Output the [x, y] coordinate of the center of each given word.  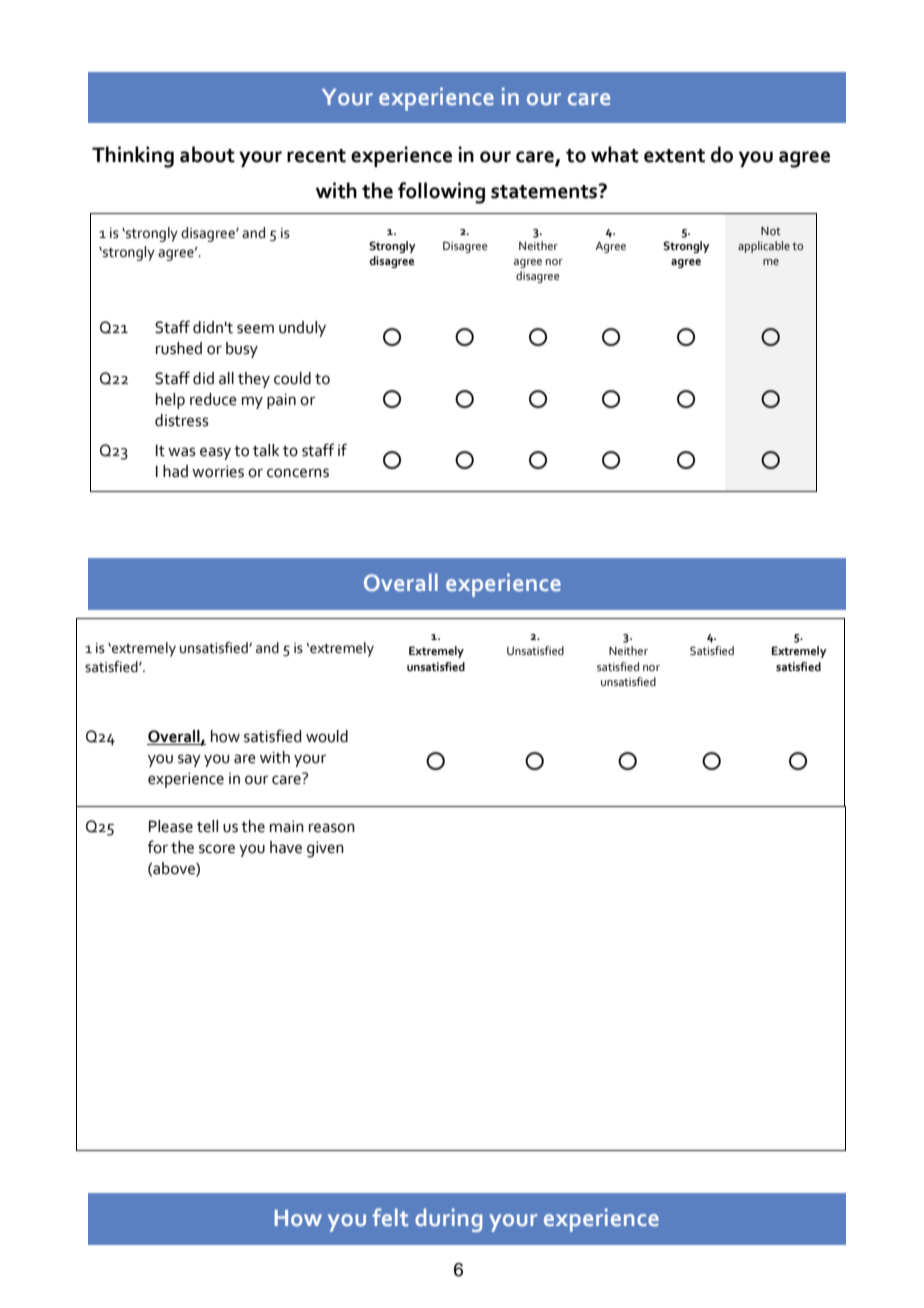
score [217, 849]
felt [390, 1217]
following [441, 193]
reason [332, 828]
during [448, 1220]
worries [218, 471]
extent [674, 156]
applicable [764, 247]
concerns [298, 473]
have [286, 847]
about [207, 154]
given [325, 849]
